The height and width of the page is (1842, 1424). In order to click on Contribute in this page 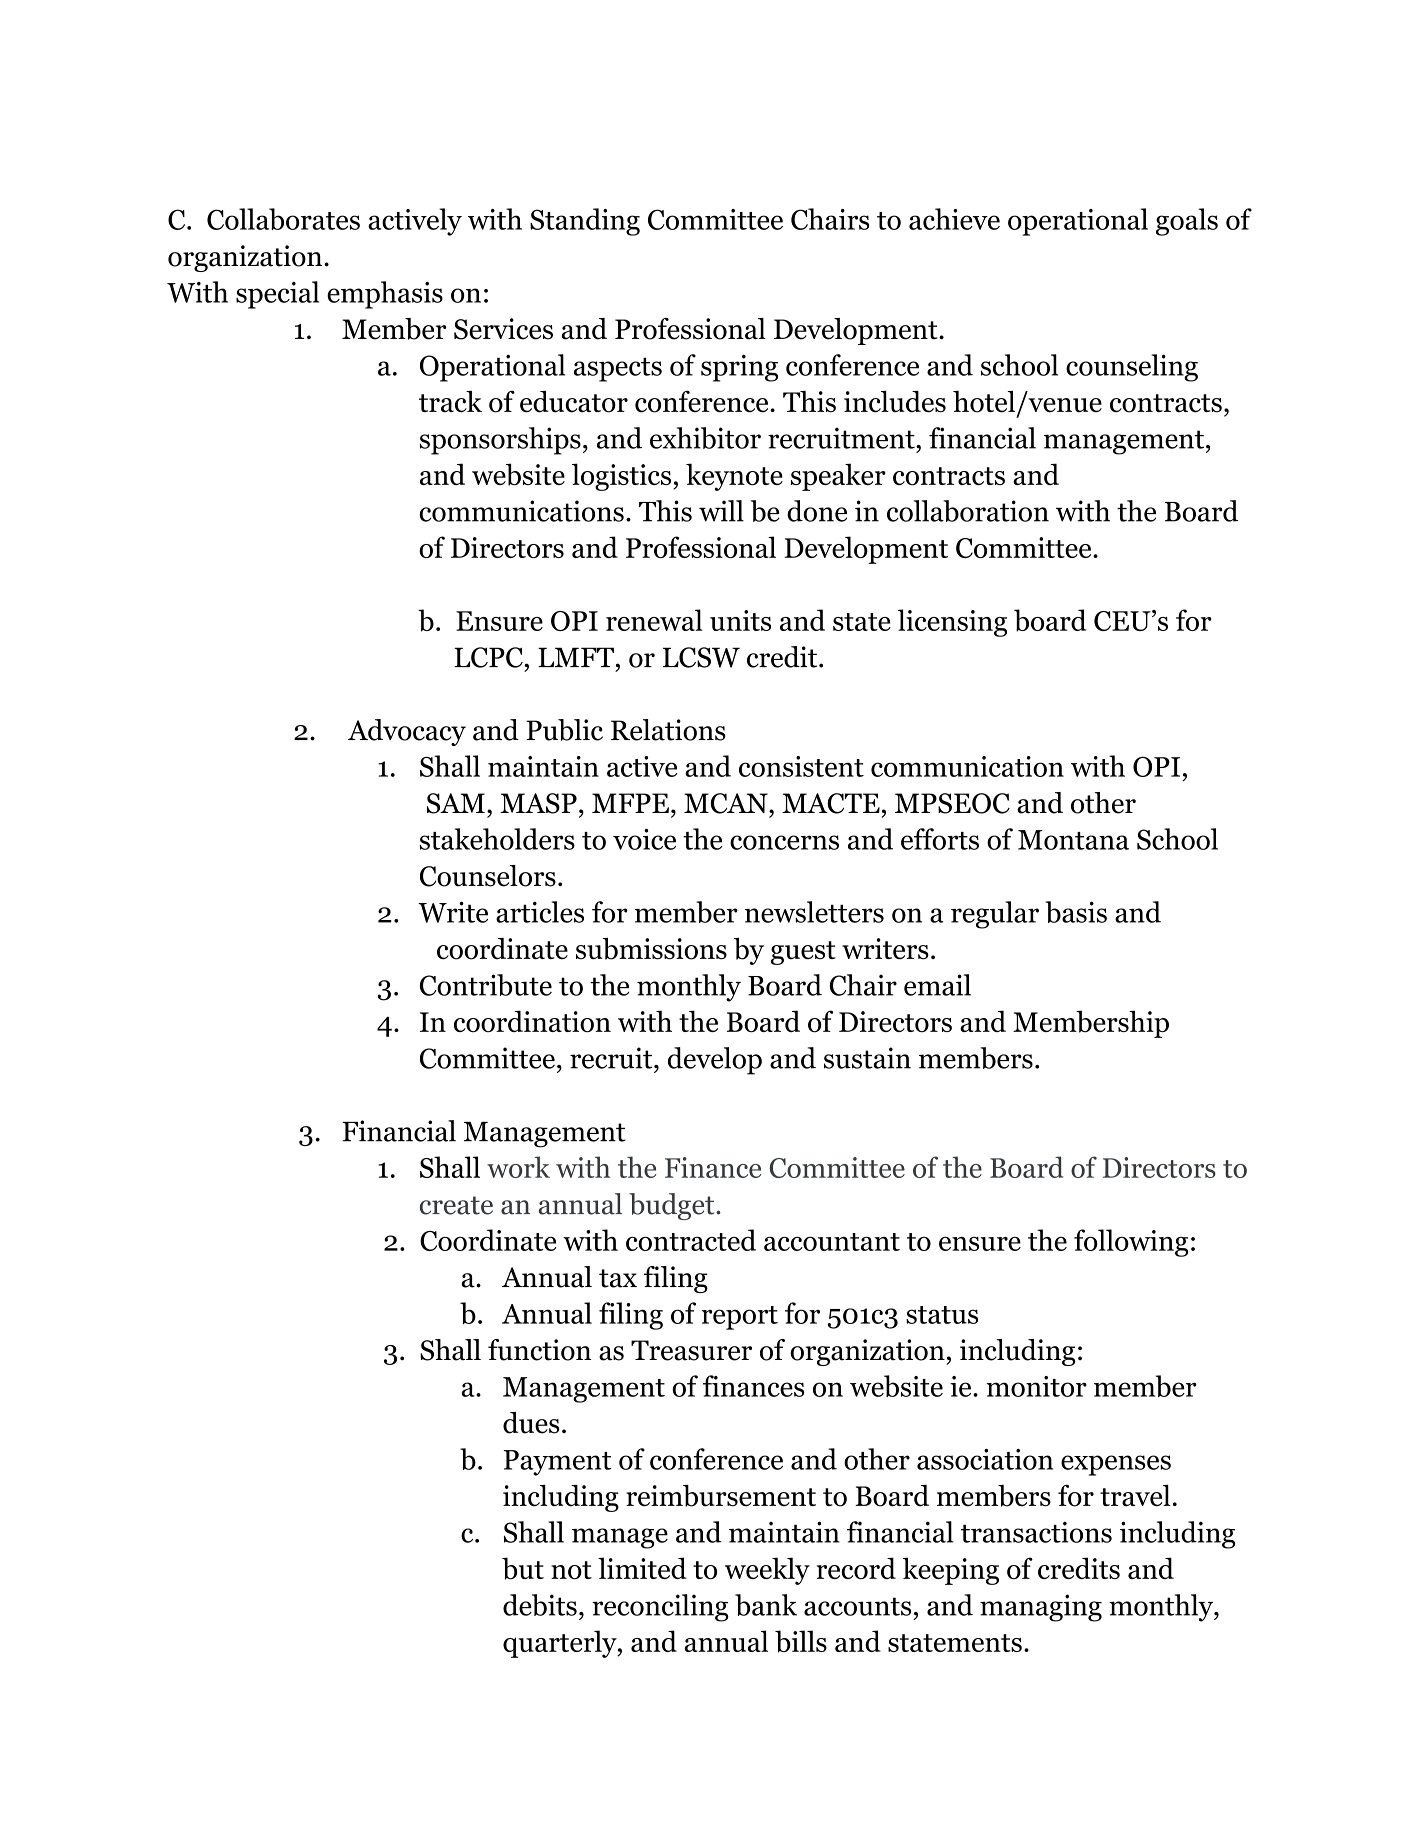, I will do `click(486, 985)`.
